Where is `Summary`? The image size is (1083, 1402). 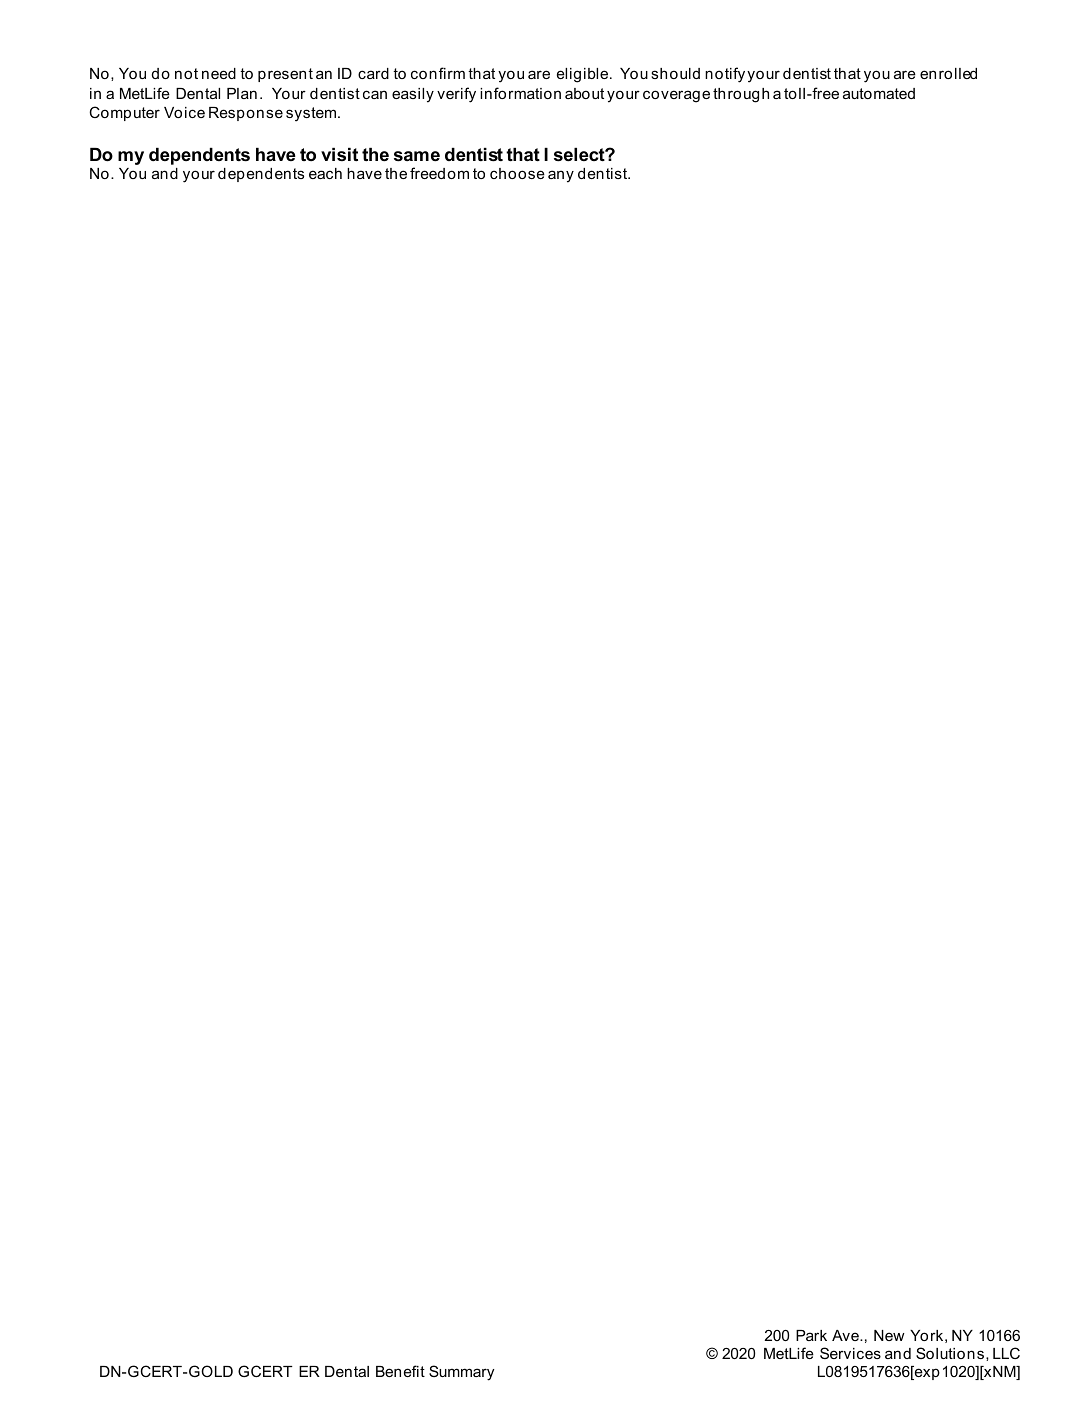 Summary is located at coordinates (461, 1373).
